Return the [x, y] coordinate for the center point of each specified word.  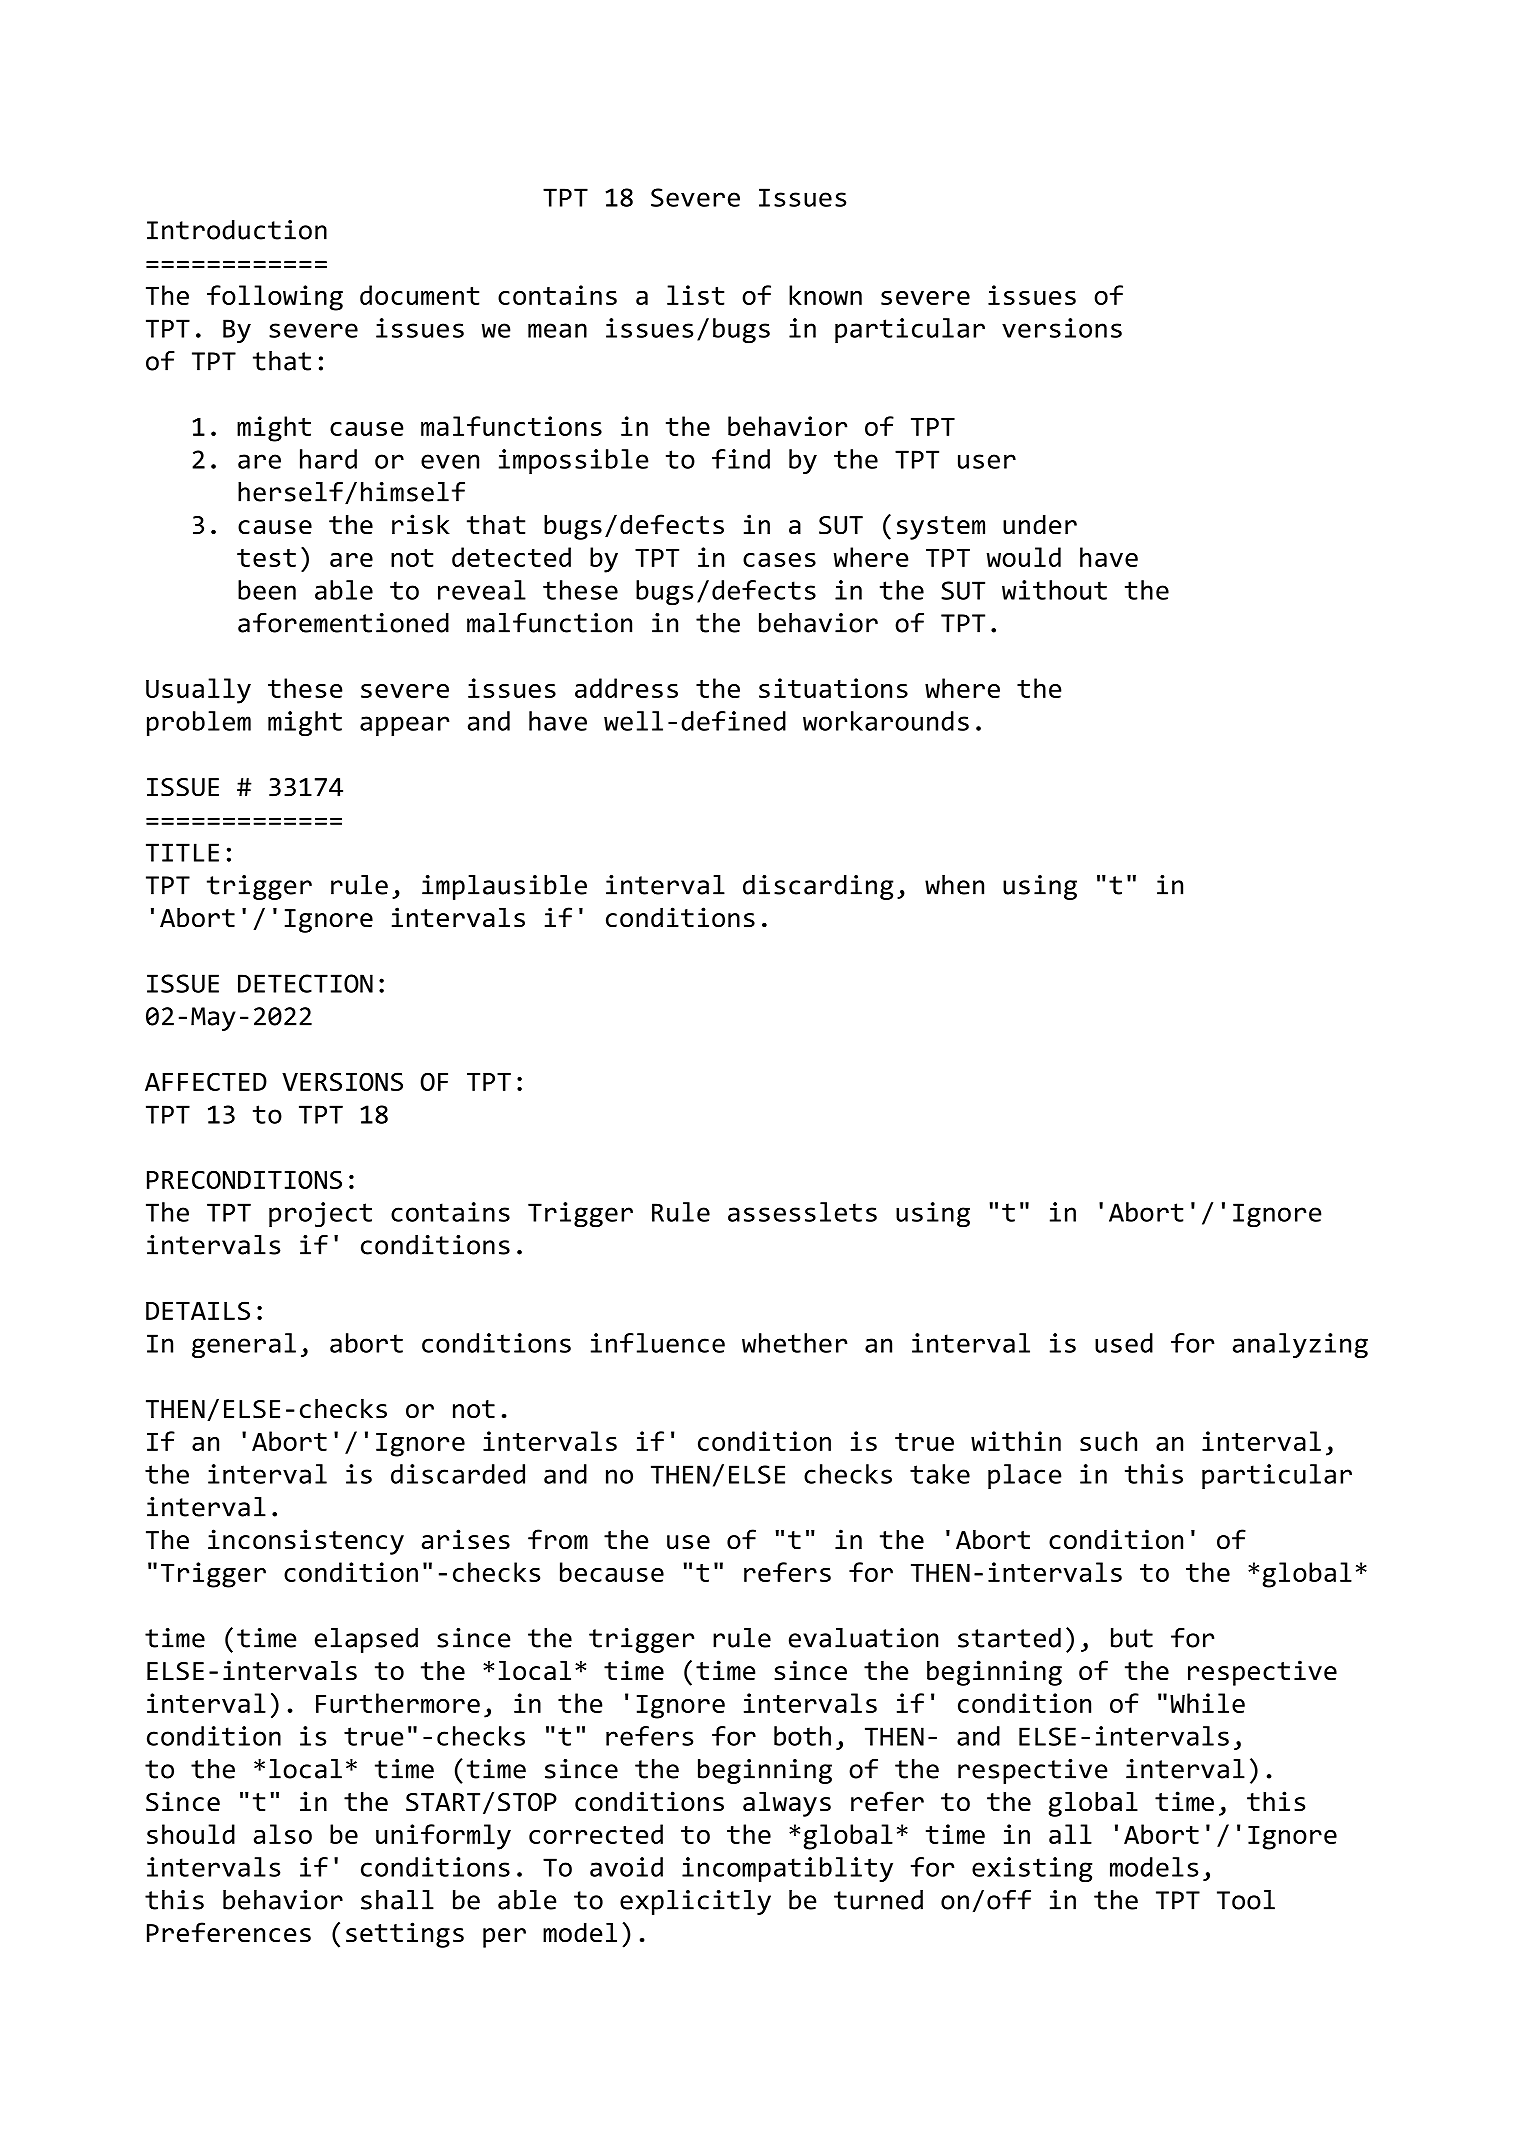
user [987, 461]
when [954, 885]
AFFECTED [206, 1081]
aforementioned [343, 623]
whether [794, 1343]
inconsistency [306, 1542]
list [695, 295]
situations [833, 688]
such [1108, 1441]
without [1054, 590]
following [275, 298]
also [283, 1834]
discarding [818, 887]
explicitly [695, 1902]
